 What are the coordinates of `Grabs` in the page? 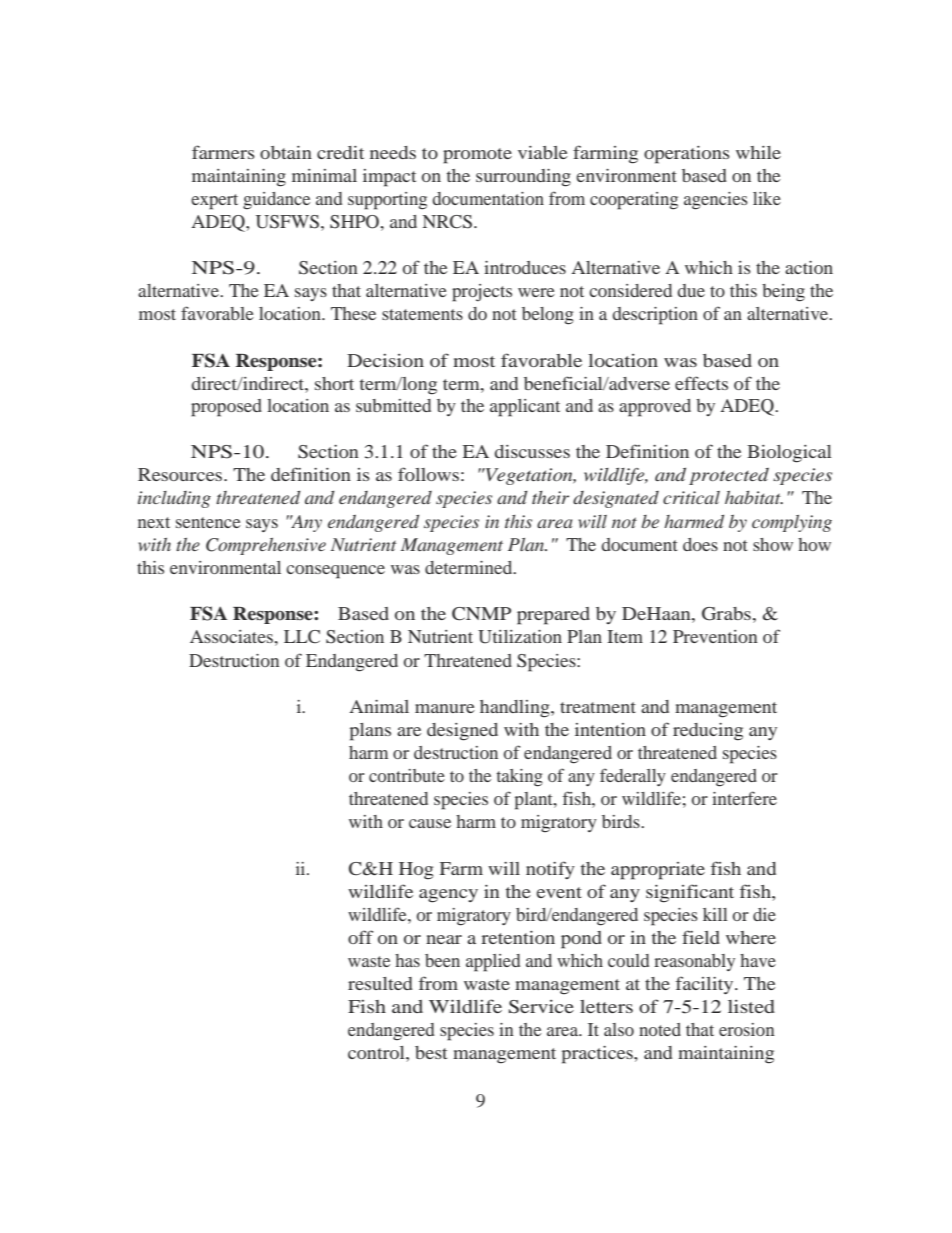 It's located at (726, 614).
